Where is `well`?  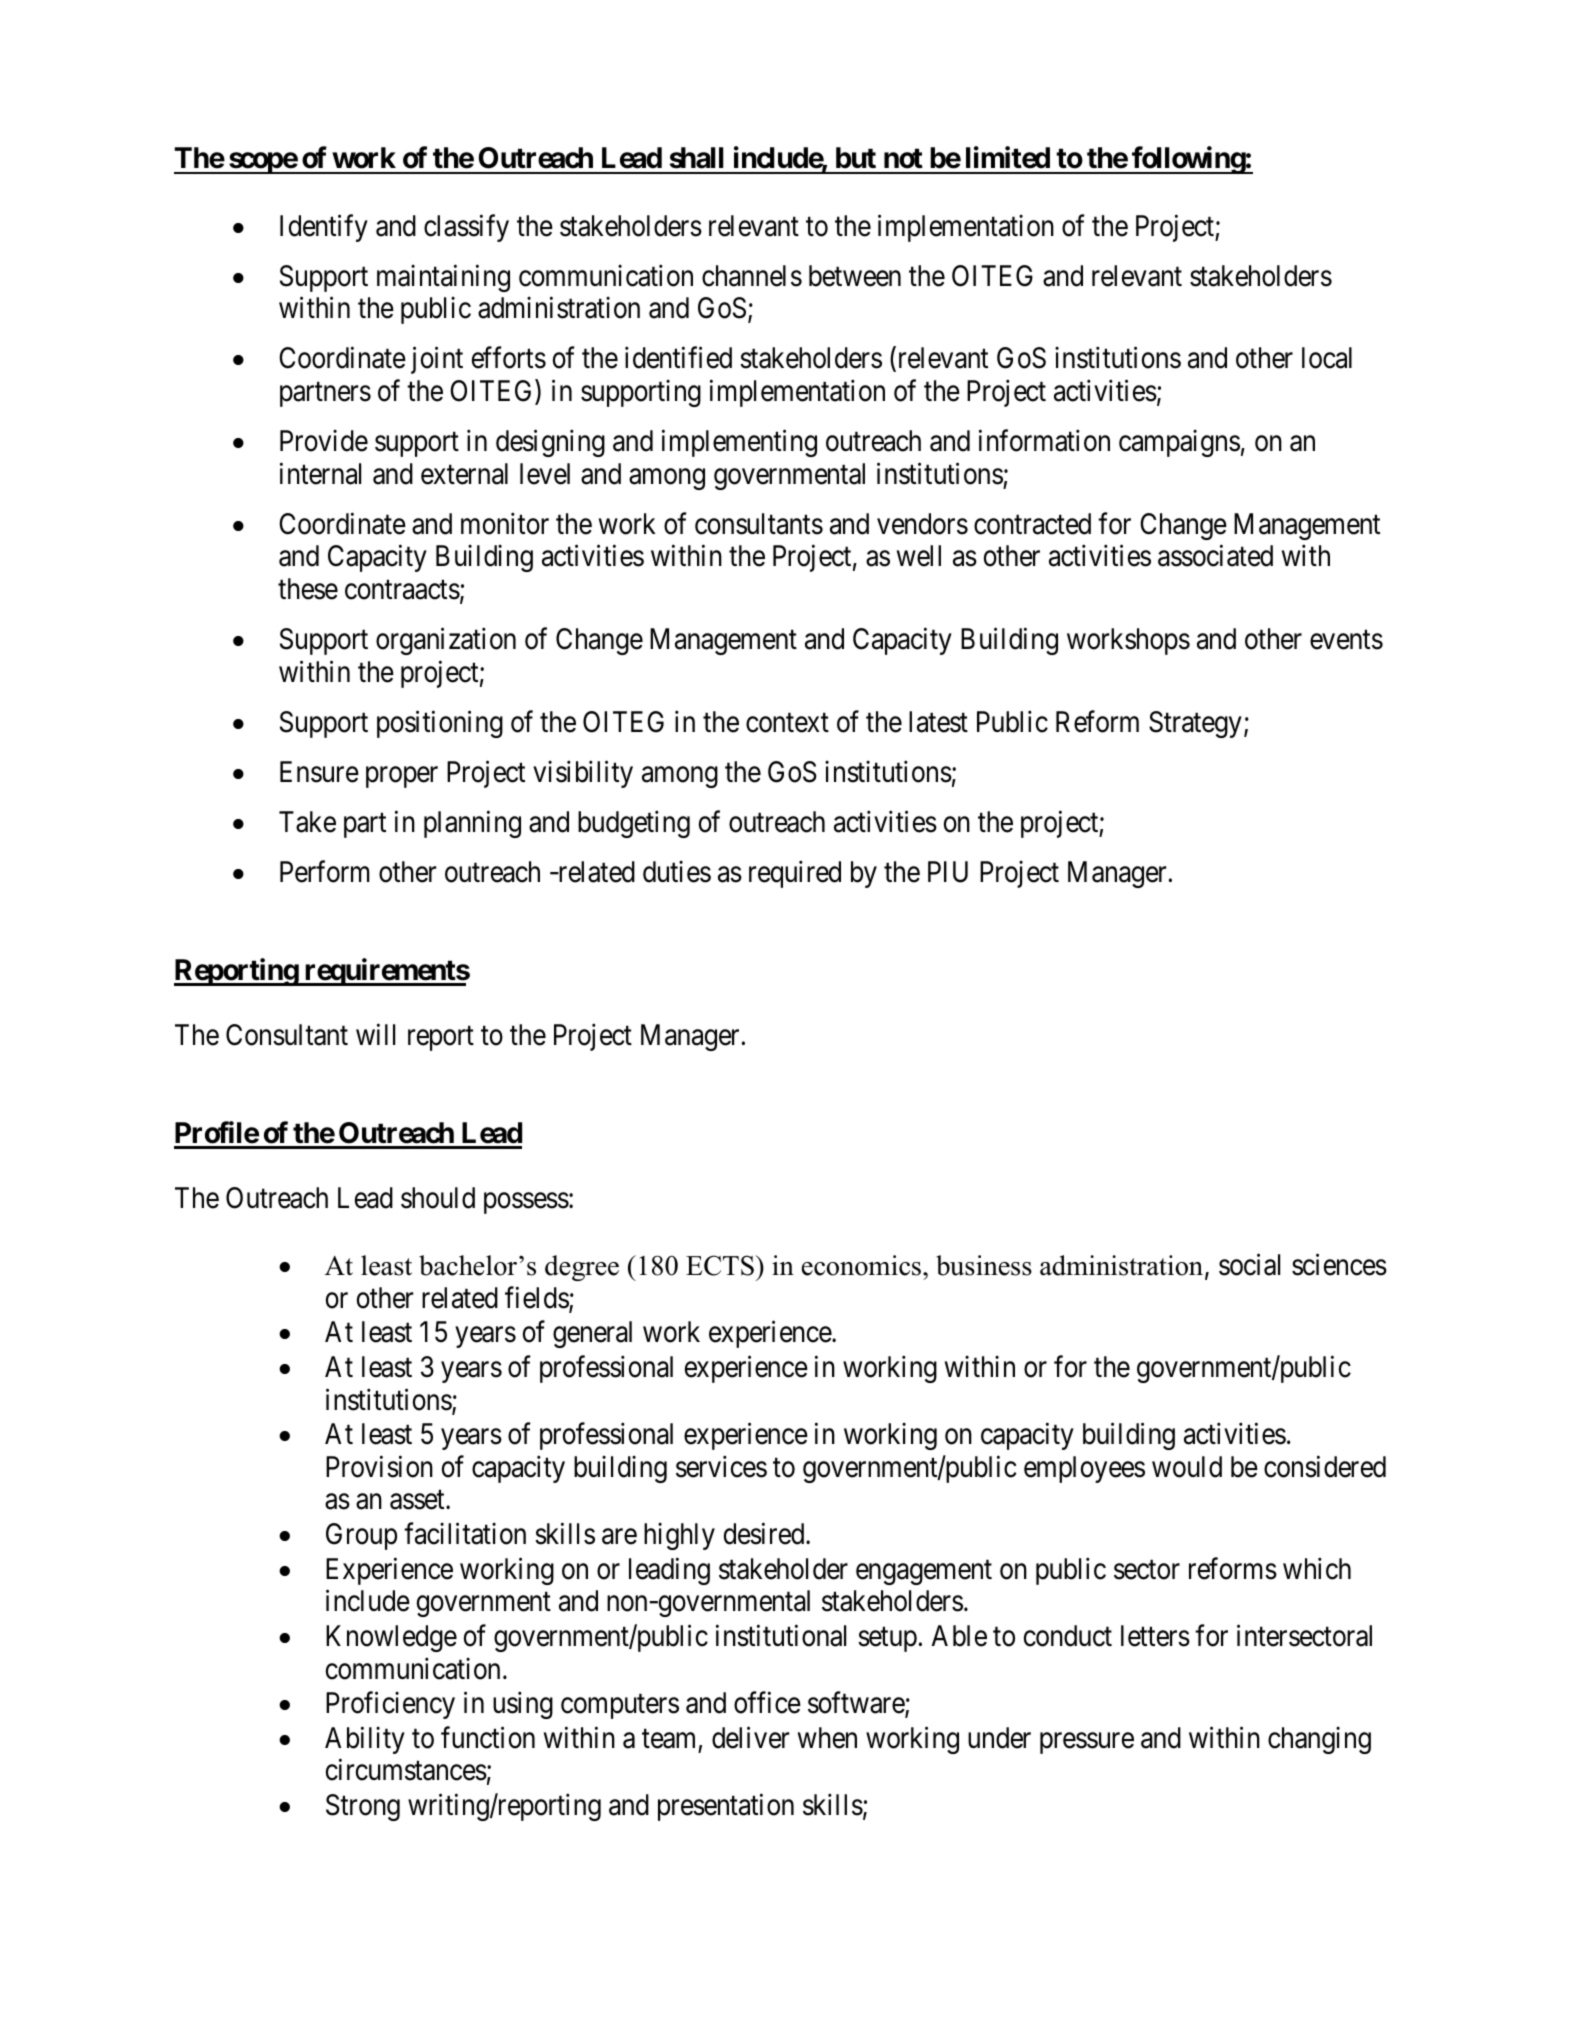 well is located at coordinates (919, 556).
